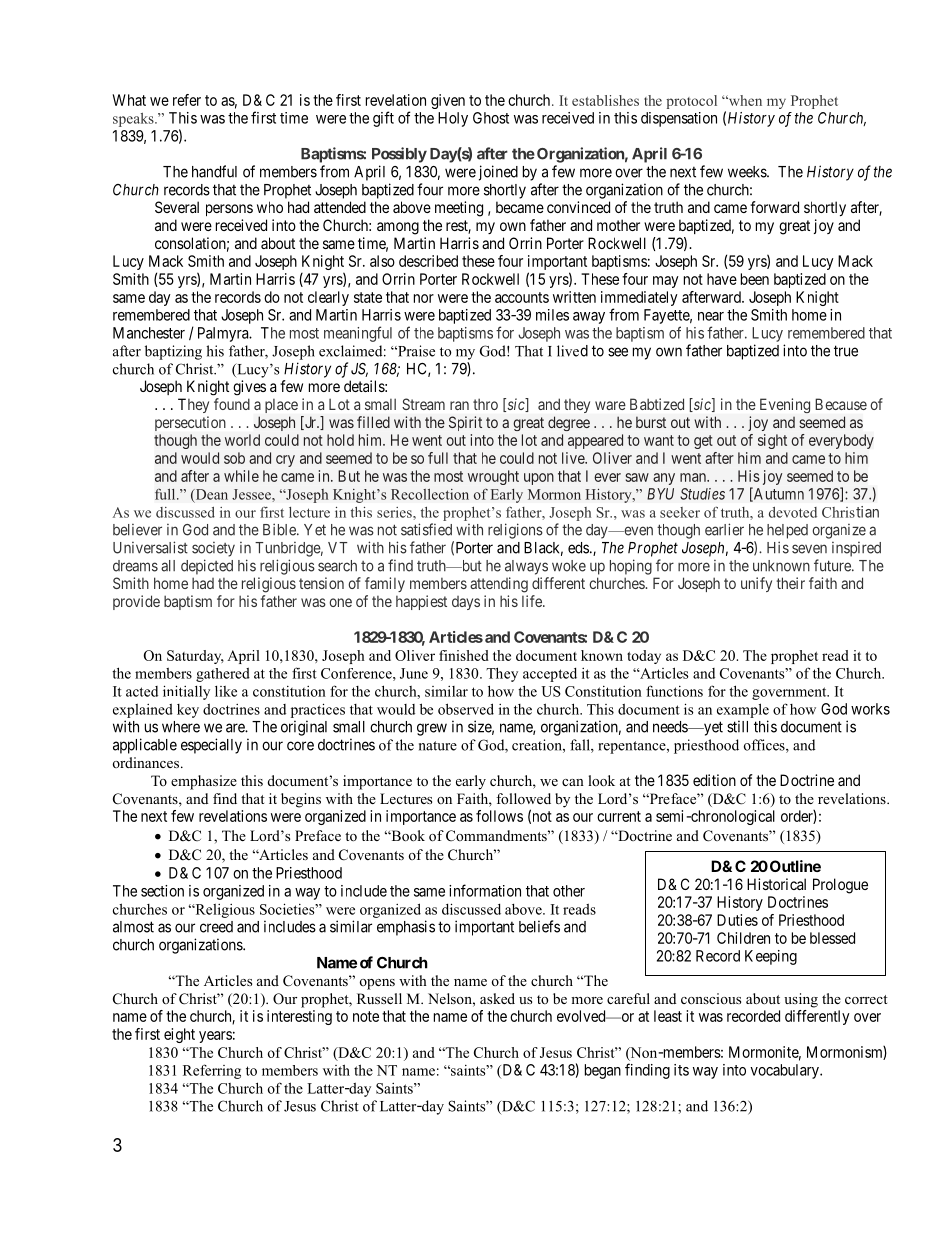 This image has width=952, height=1233. I want to click on sight, so click(772, 441).
